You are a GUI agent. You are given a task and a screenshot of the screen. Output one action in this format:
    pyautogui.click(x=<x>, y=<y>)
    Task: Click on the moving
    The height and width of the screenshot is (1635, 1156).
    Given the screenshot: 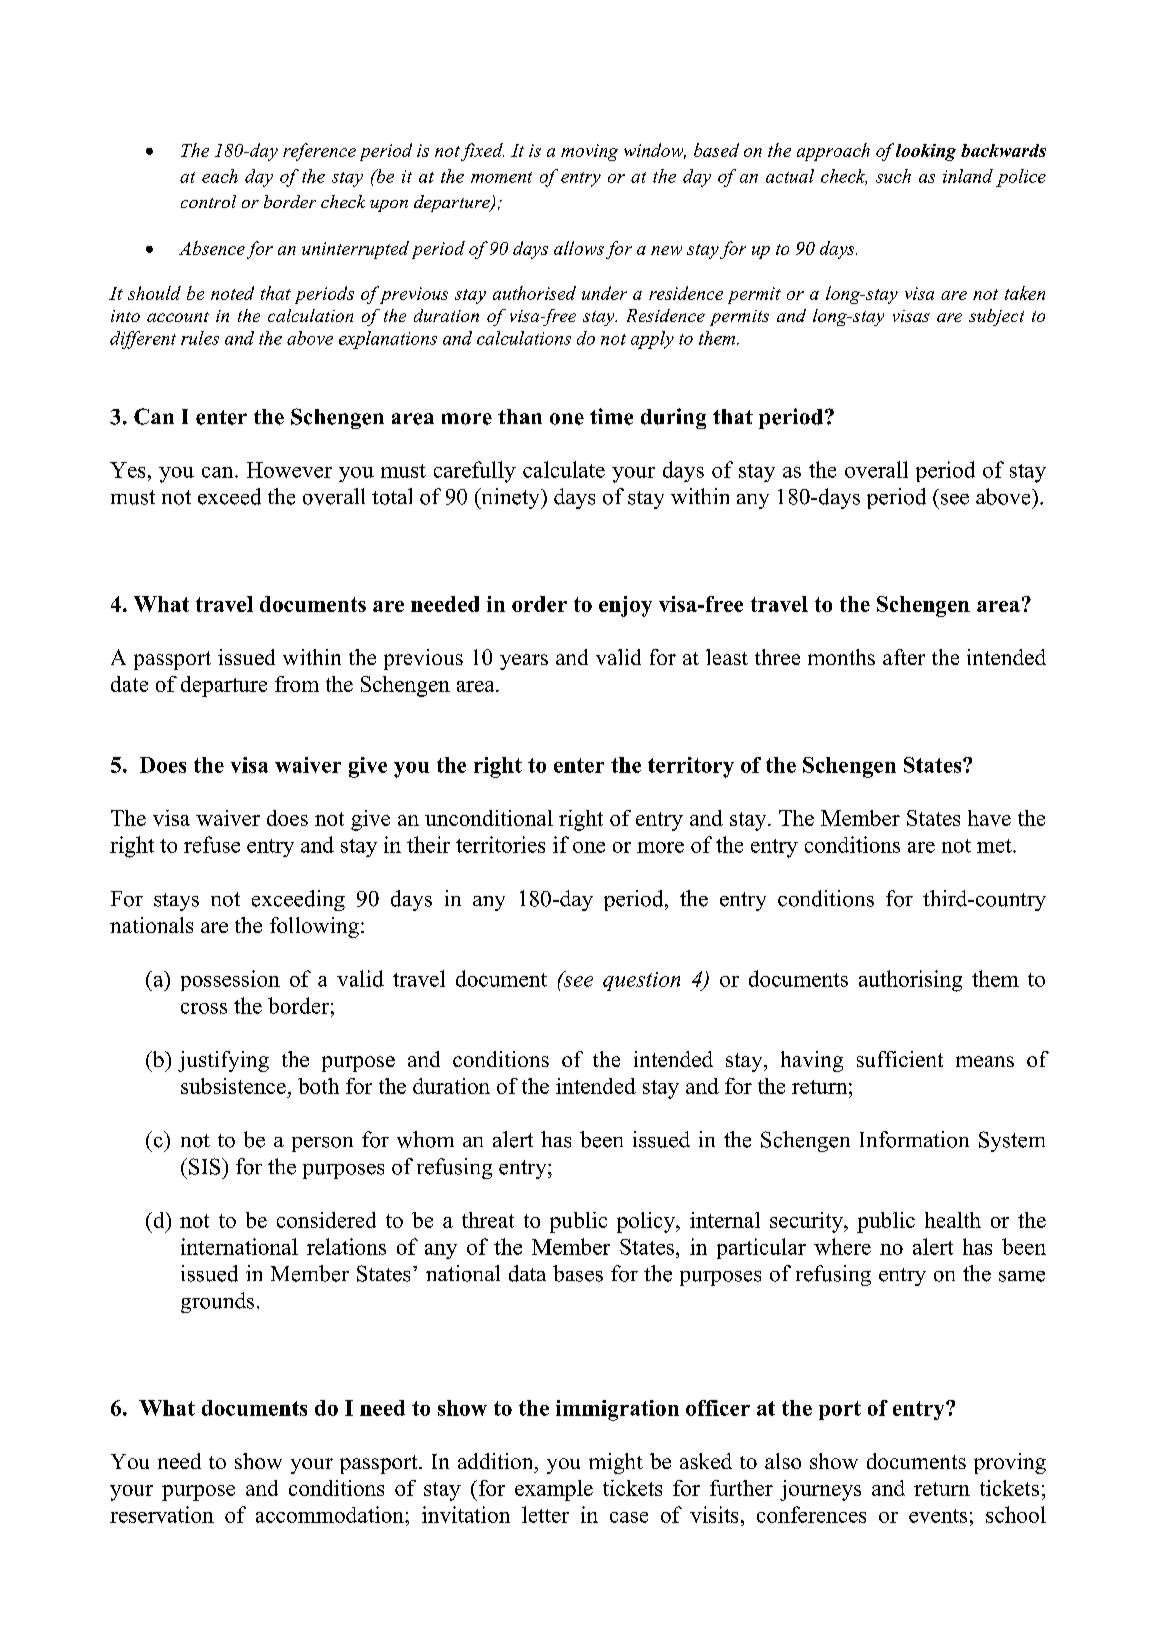 What is the action you would take?
    pyautogui.click(x=589, y=152)
